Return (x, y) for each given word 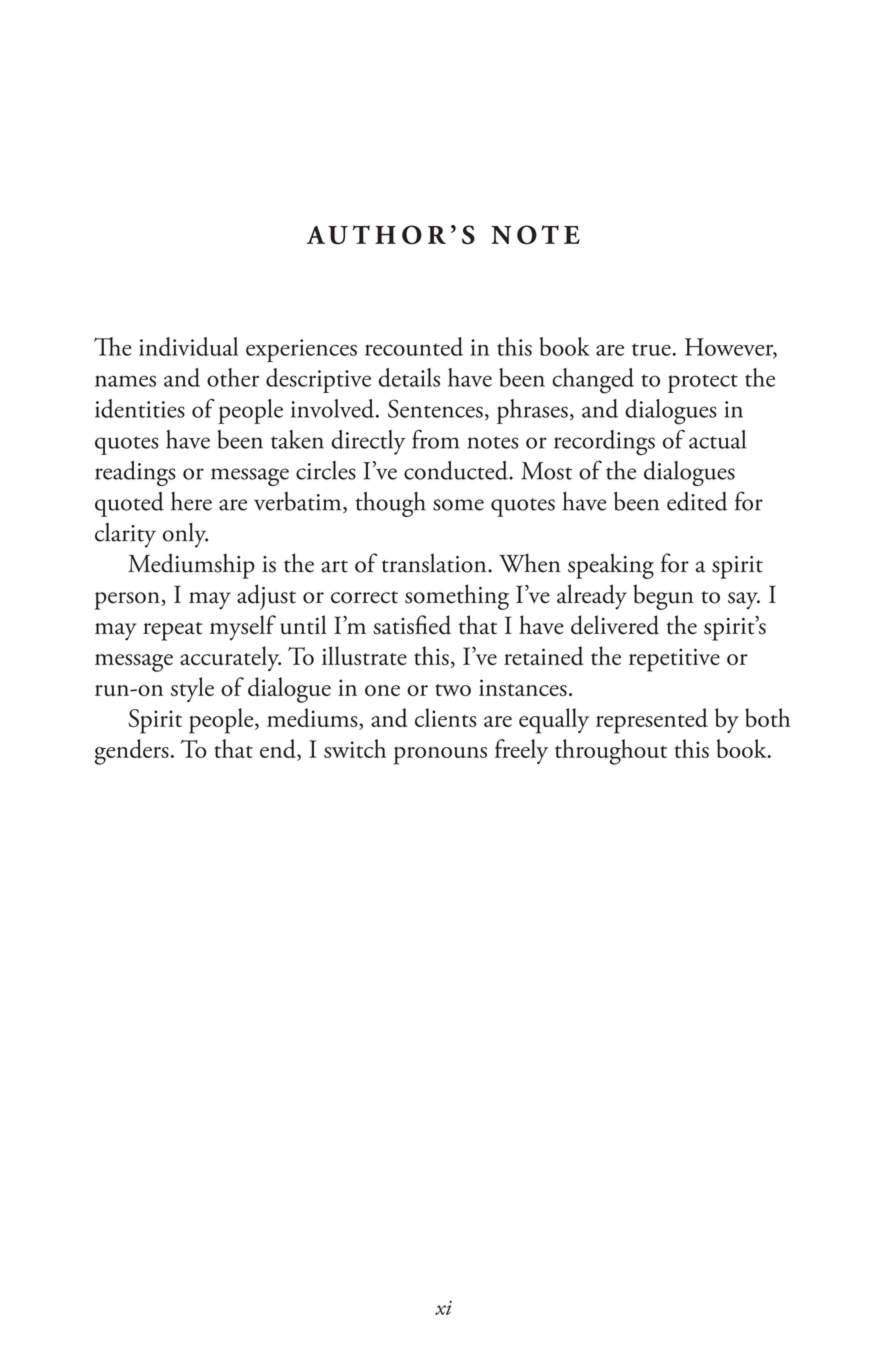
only (185, 535)
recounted (414, 346)
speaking (611, 566)
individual (188, 346)
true (651, 349)
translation (435, 563)
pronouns (440, 756)
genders (132, 752)
